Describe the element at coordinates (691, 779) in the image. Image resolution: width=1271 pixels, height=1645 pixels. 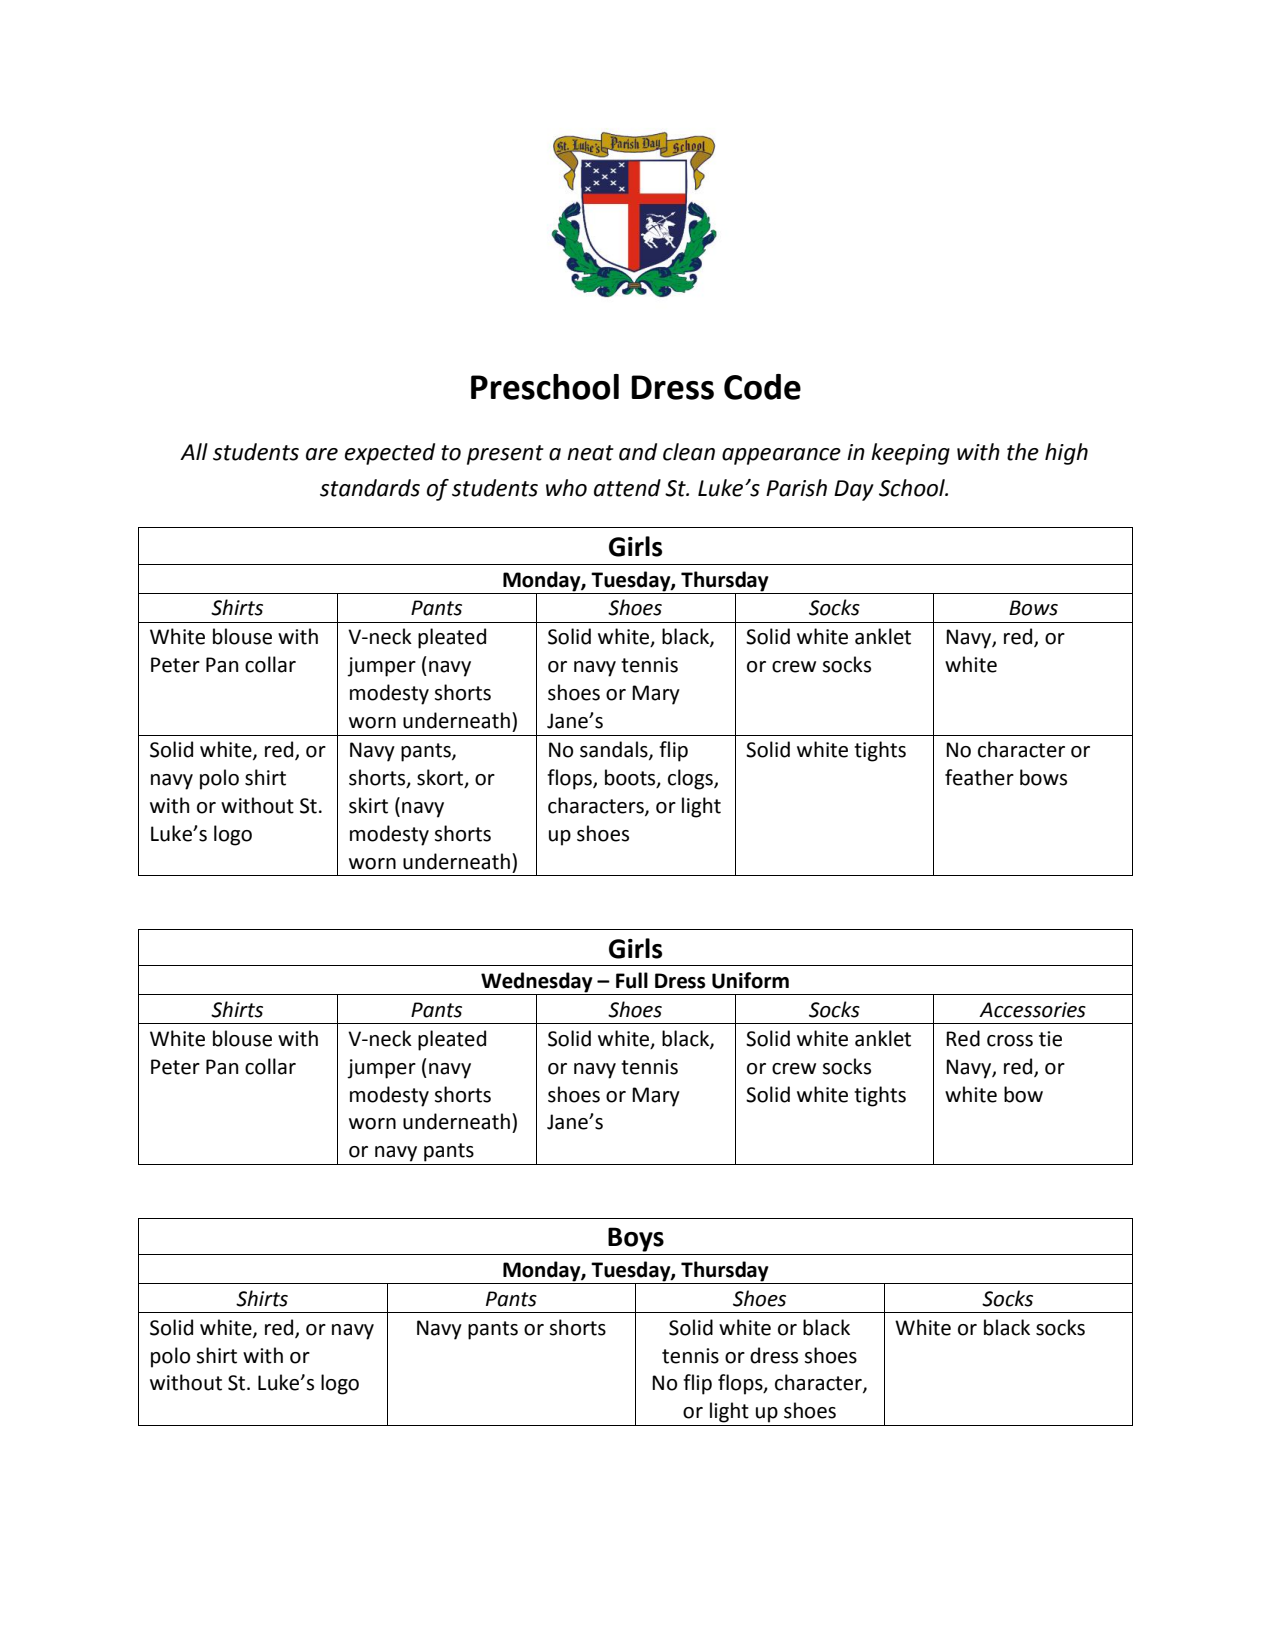
I see `clogs` at that location.
